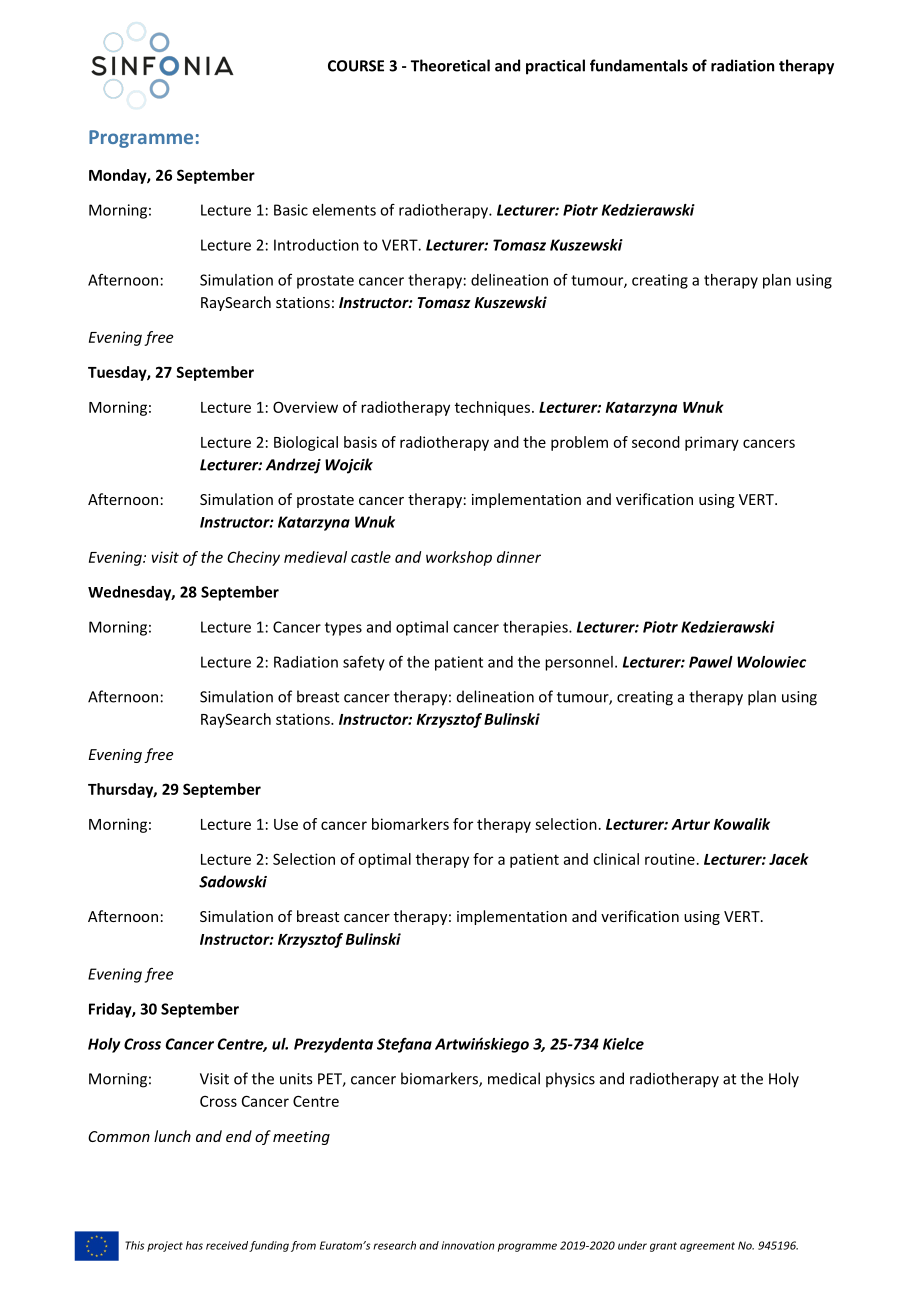  What do you see at coordinates (639, 65) in the screenshot?
I see `fundamentals` at bounding box center [639, 65].
